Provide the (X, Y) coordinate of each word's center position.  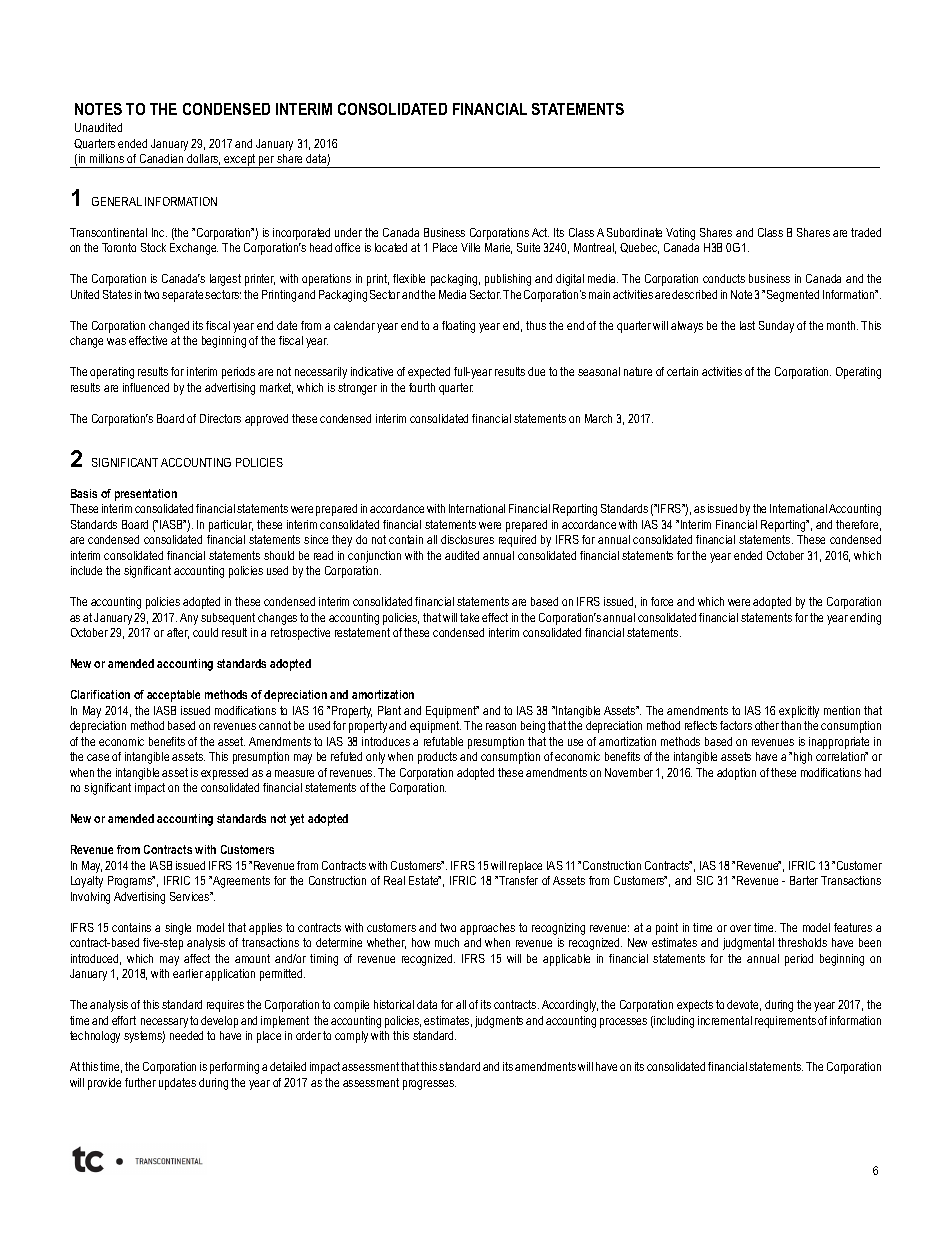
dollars (203, 159)
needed (186, 1035)
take (469, 617)
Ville (470, 247)
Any (189, 619)
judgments (499, 1022)
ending (865, 619)
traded (866, 232)
